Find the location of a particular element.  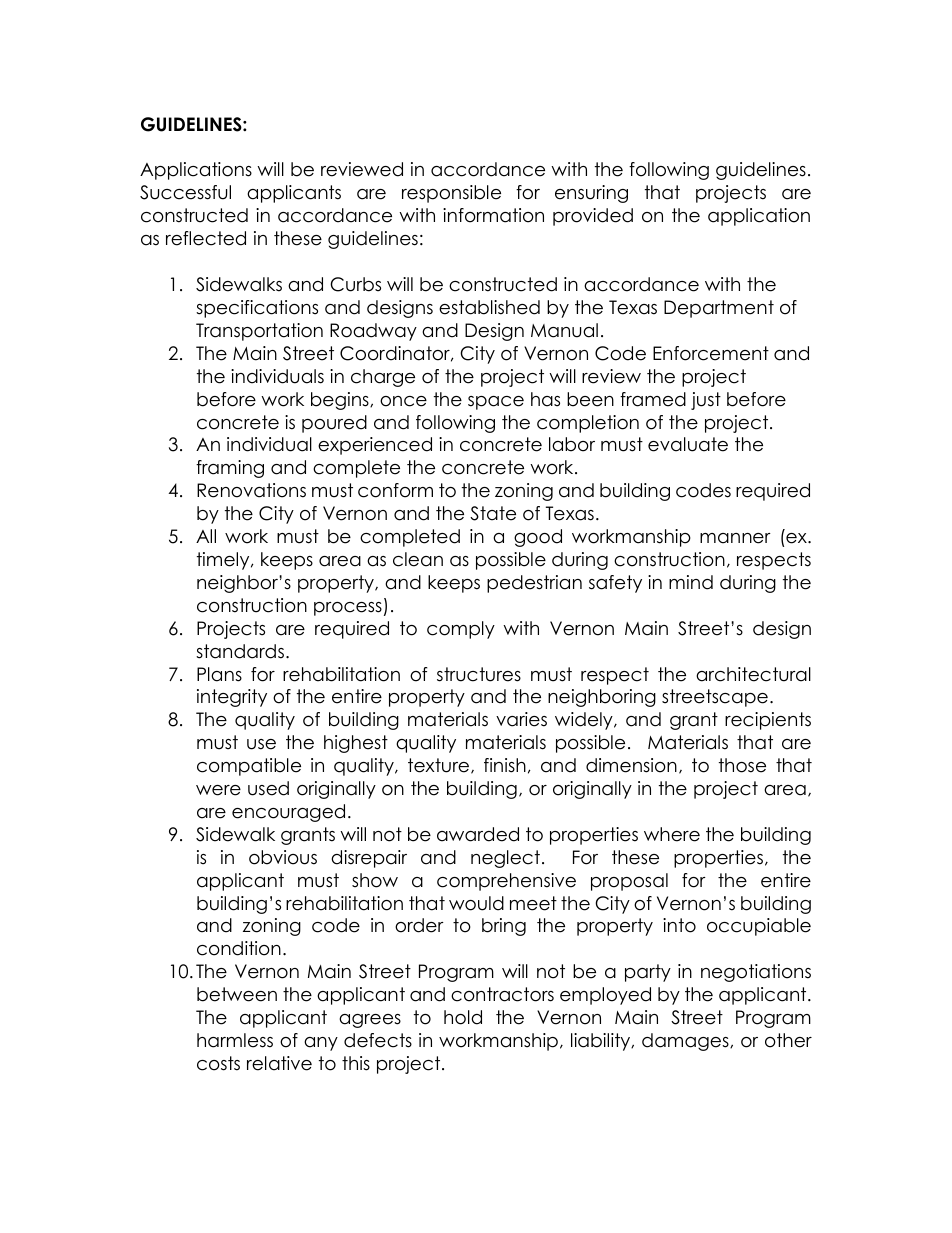

harmless is located at coordinates (235, 1040).
